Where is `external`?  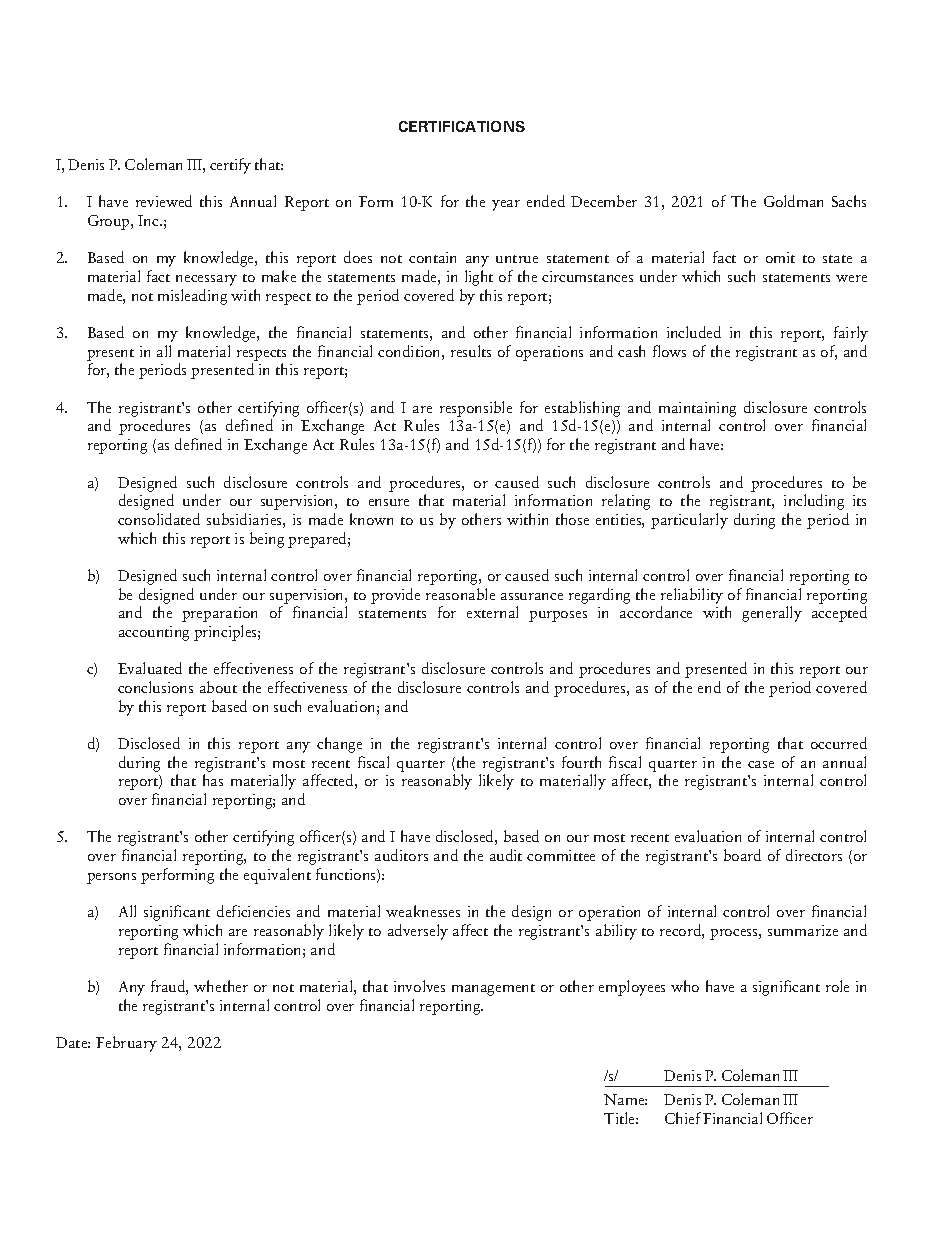 external is located at coordinates (492, 612).
